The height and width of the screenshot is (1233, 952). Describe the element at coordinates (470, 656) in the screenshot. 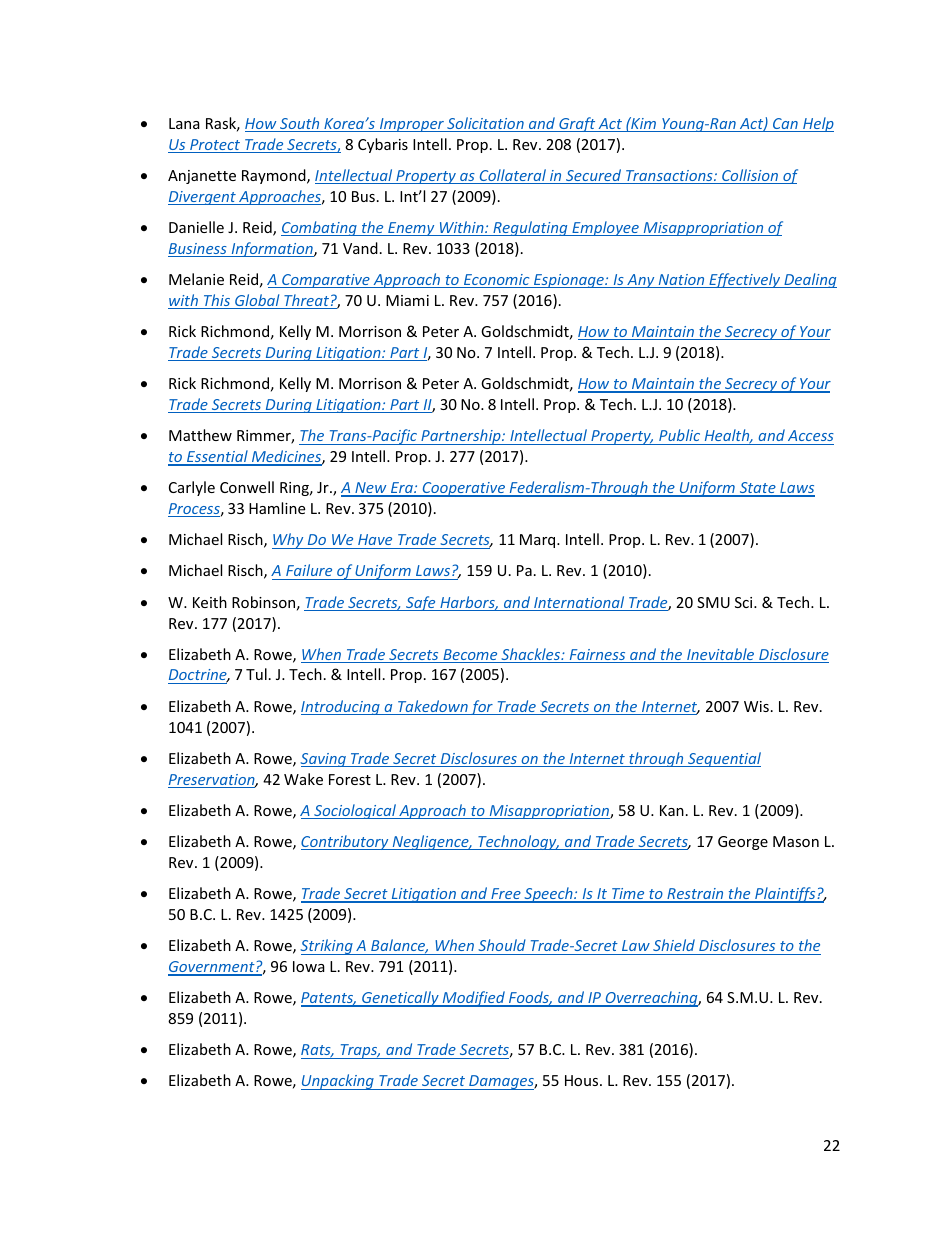

I see `Become` at that location.
